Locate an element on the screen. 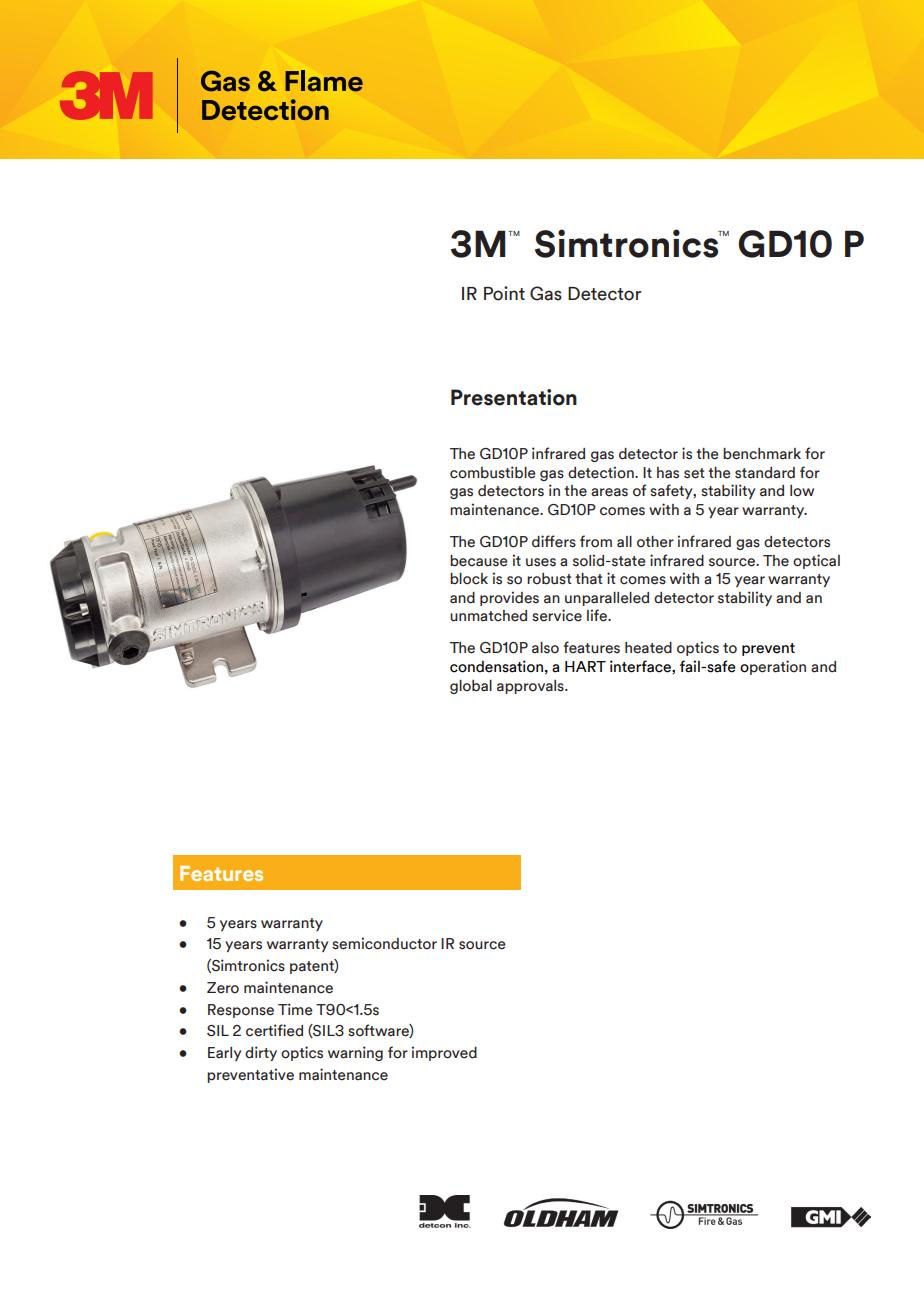 The height and width of the screenshot is (1308, 924). benchmark is located at coordinates (762, 454).
